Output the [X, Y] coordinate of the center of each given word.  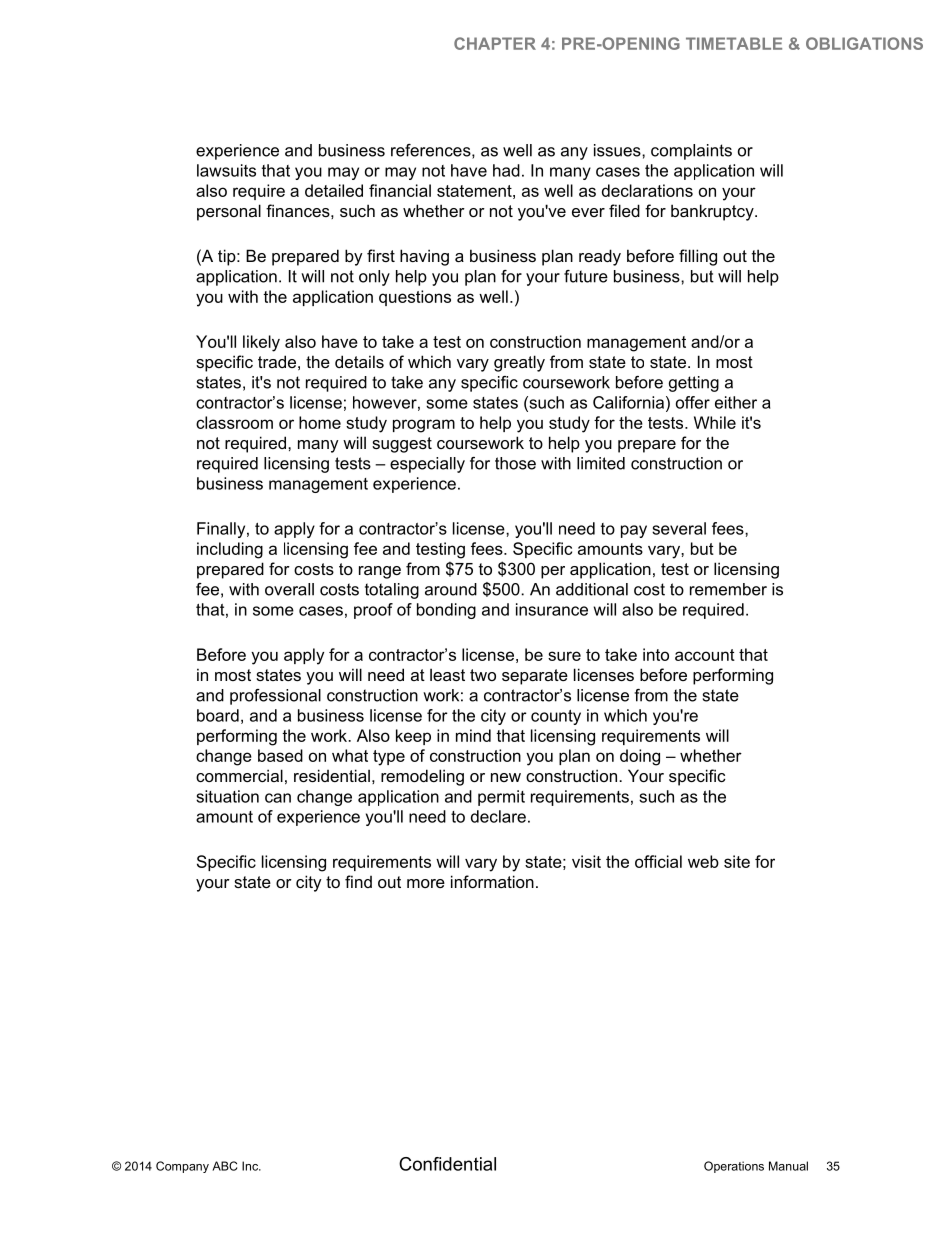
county [556, 717]
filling [698, 257]
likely [261, 343]
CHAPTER [495, 43]
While [715, 422]
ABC [224, 1166]
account [705, 655]
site [737, 861]
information [492, 881]
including [230, 550]
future [586, 276]
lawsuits [226, 170]
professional [275, 697]
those [515, 463]
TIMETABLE [734, 43]
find [358, 881]
